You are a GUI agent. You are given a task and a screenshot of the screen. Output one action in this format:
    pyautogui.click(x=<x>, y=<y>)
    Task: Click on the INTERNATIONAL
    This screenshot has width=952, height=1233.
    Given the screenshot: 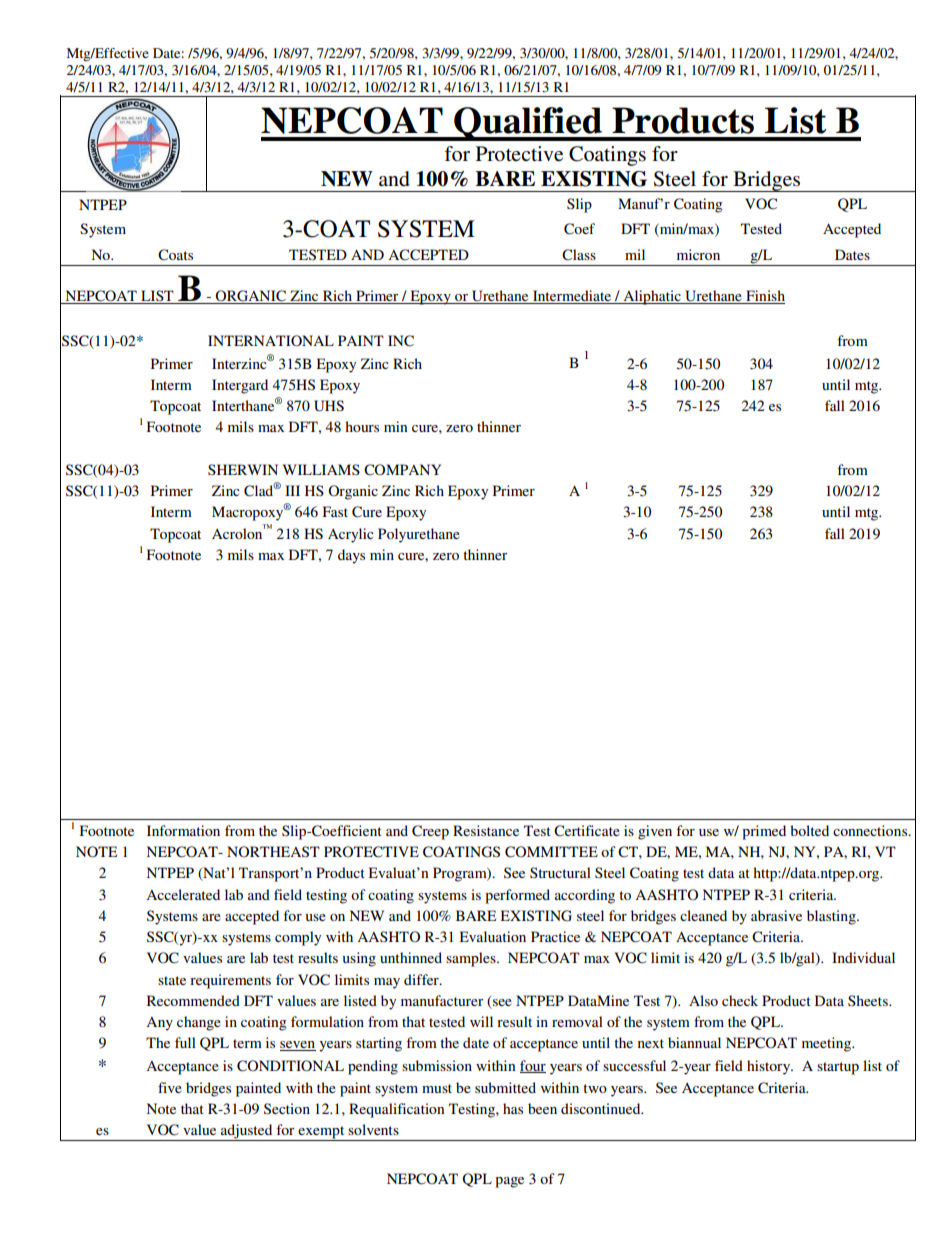 What is the action you would take?
    pyautogui.click(x=271, y=341)
